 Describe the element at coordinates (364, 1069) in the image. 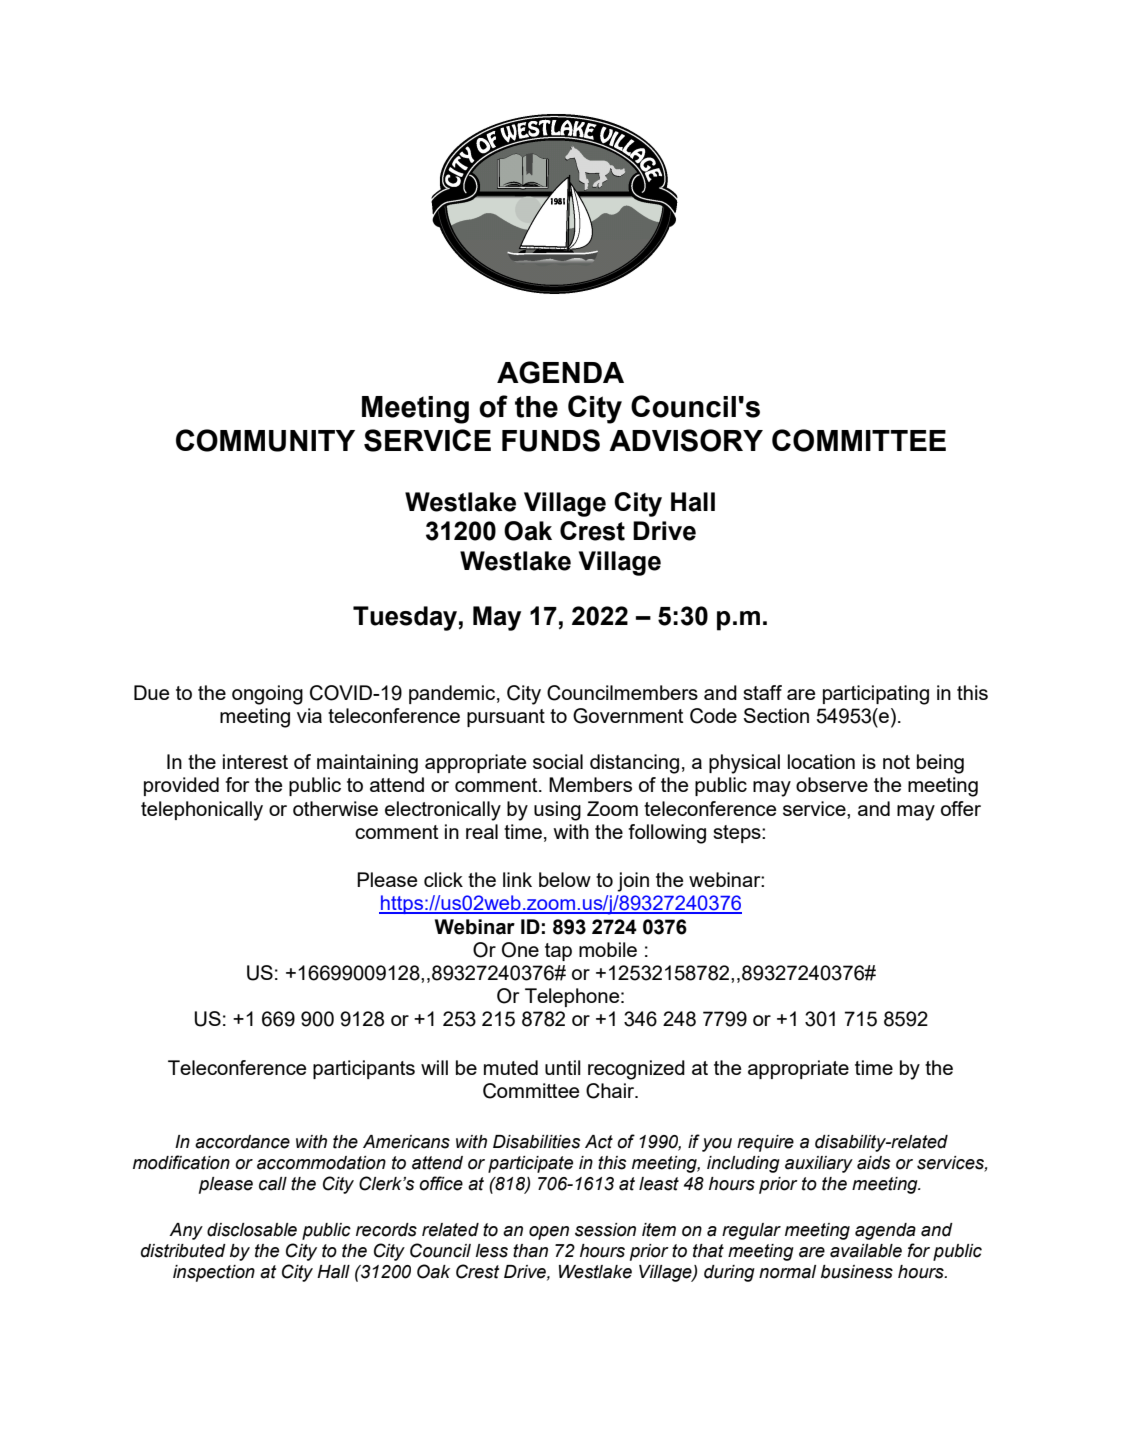

I see `participants` at that location.
